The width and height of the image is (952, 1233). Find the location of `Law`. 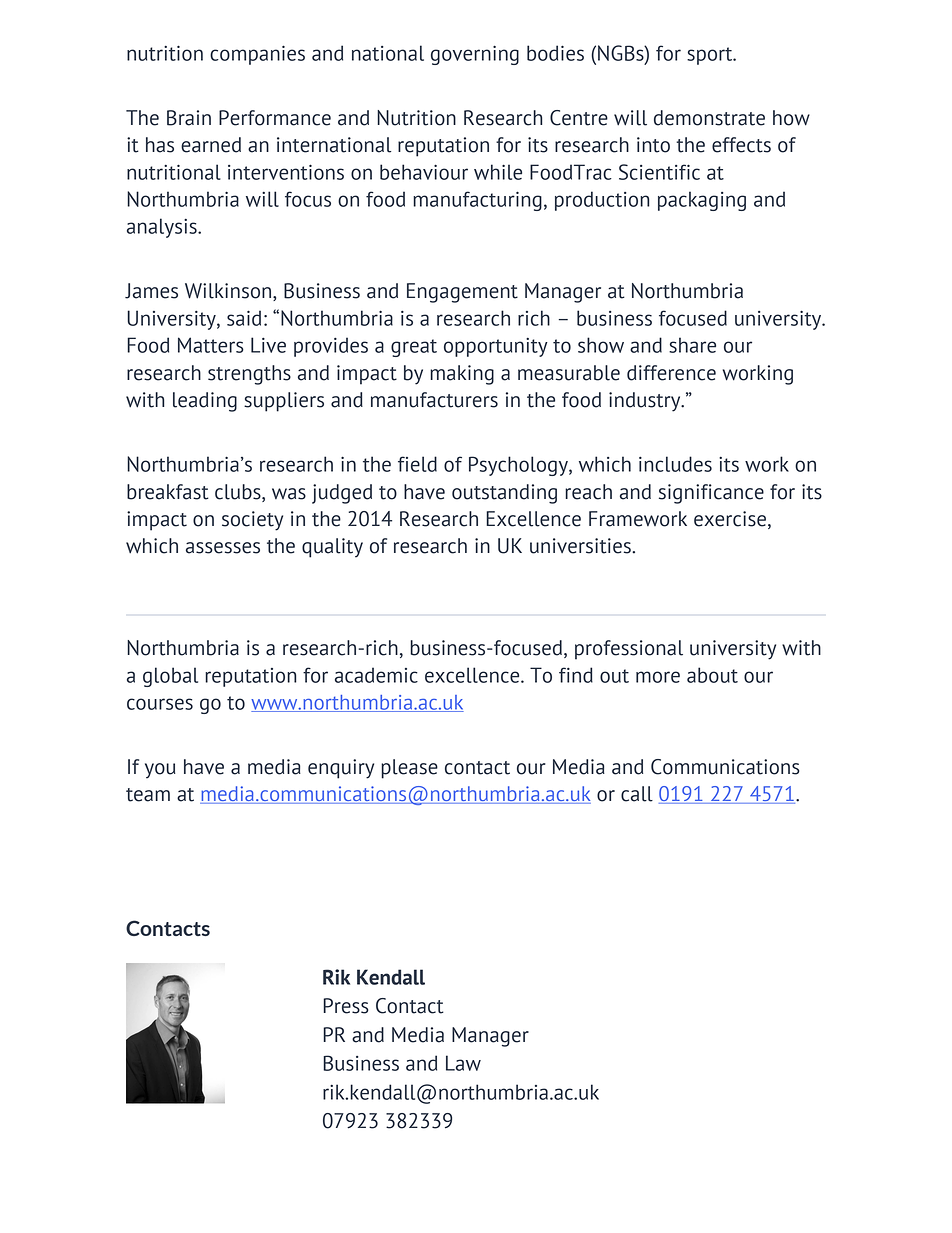

Law is located at coordinates (463, 1063).
